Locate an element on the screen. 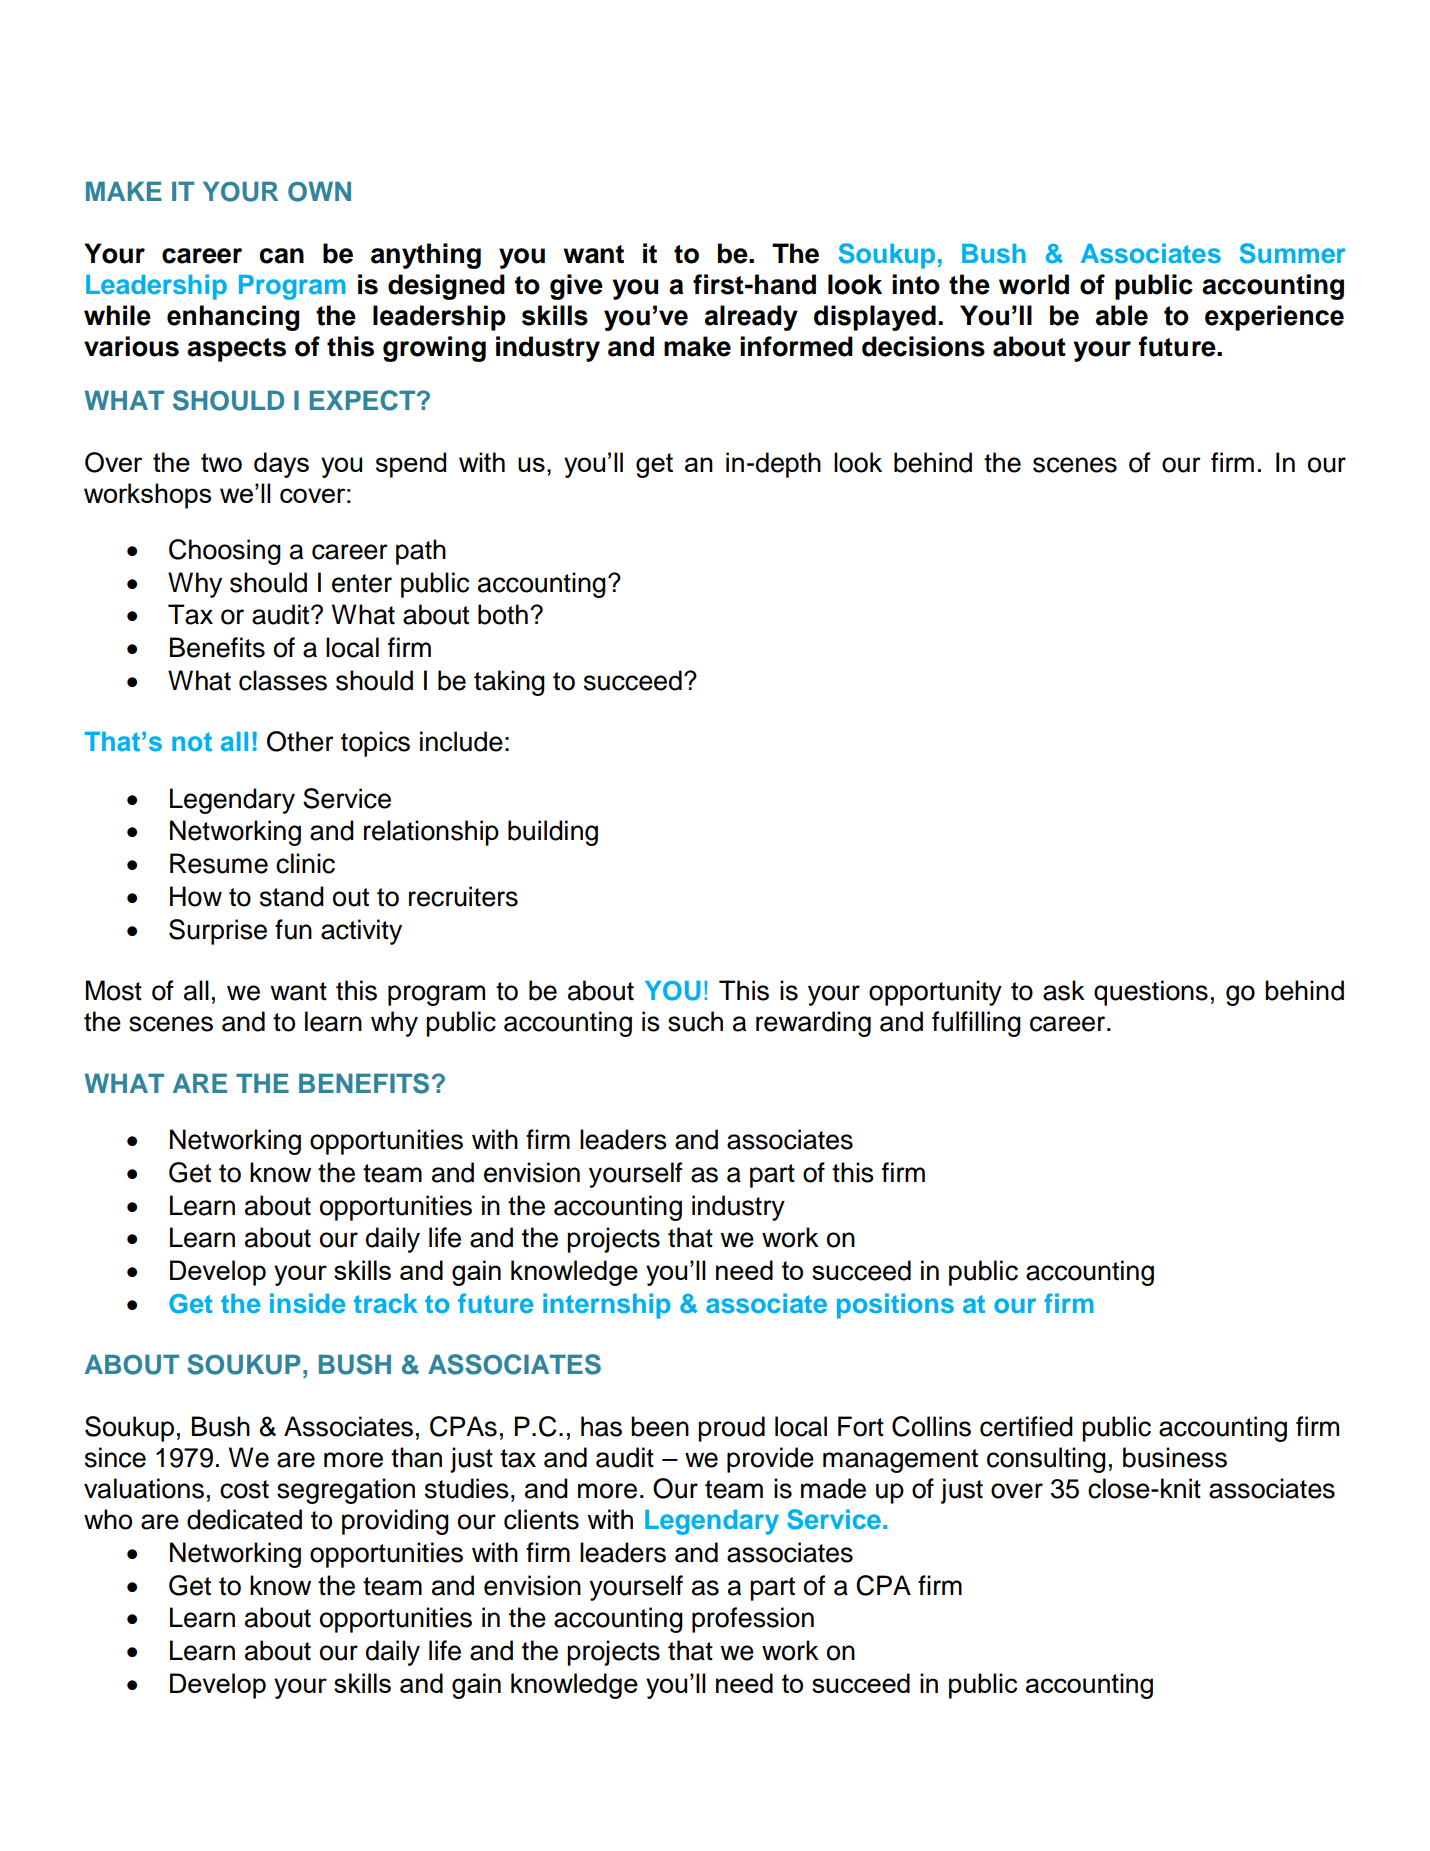 The image size is (1430, 1851). already is located at coordinates (751, 318).
